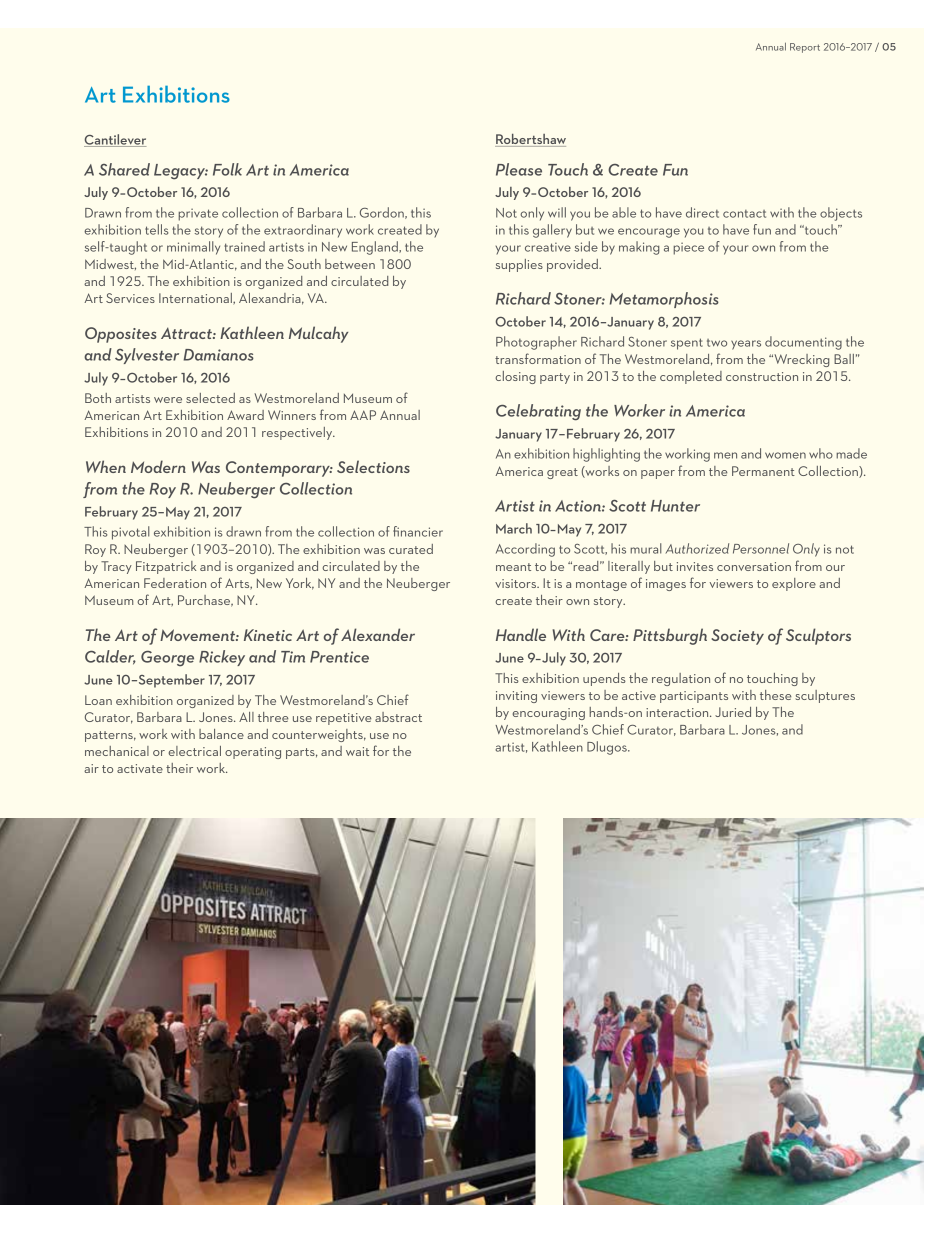 The height and width of the screenshot is (1233, 952). What do you see at coordinates (194, 751) in the screenshot?
I see `electrical` at bounding box center [194, 751].
